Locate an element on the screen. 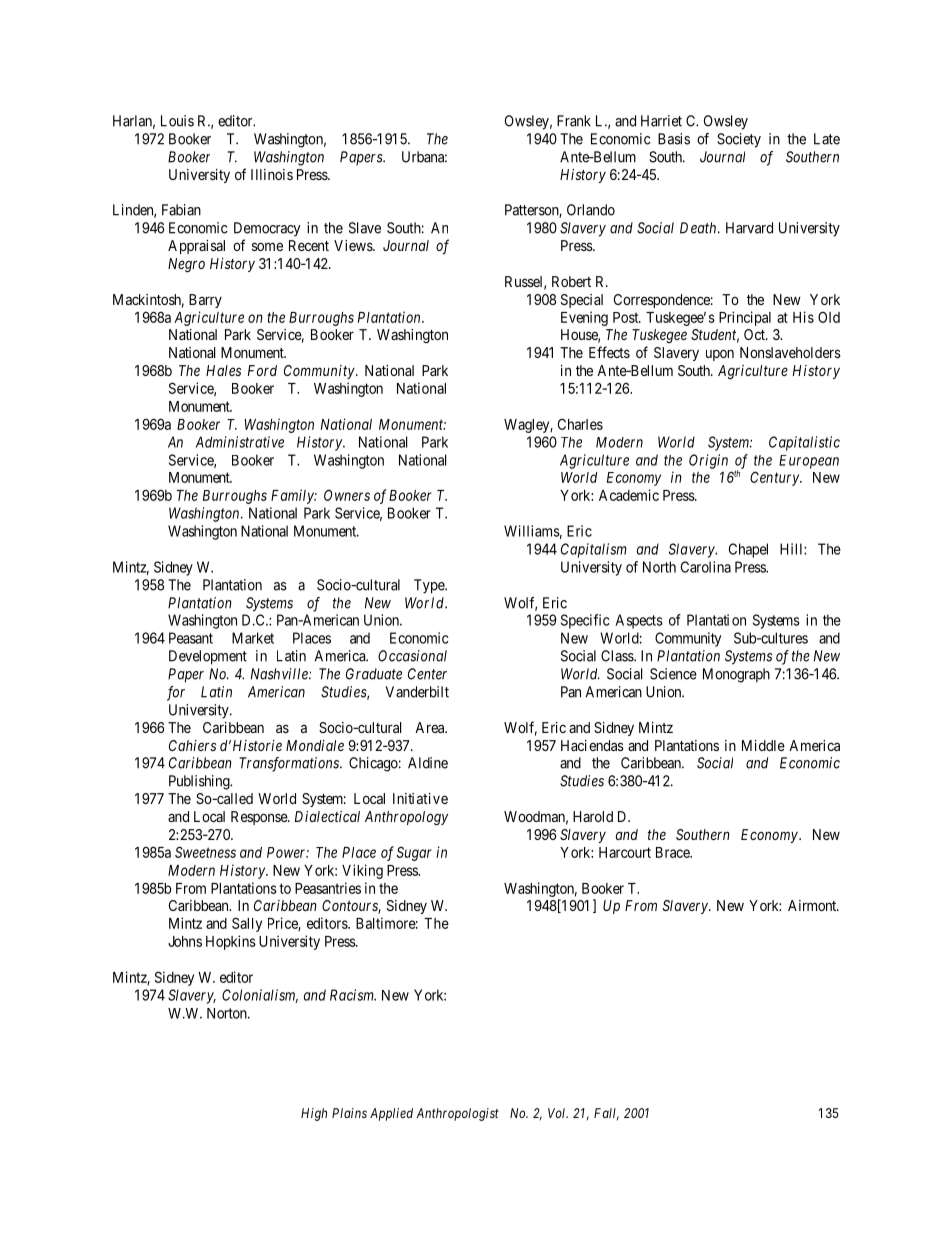 The width and height of the screenshot is (952, 1233). High is located at coordinates (314, 1114).
